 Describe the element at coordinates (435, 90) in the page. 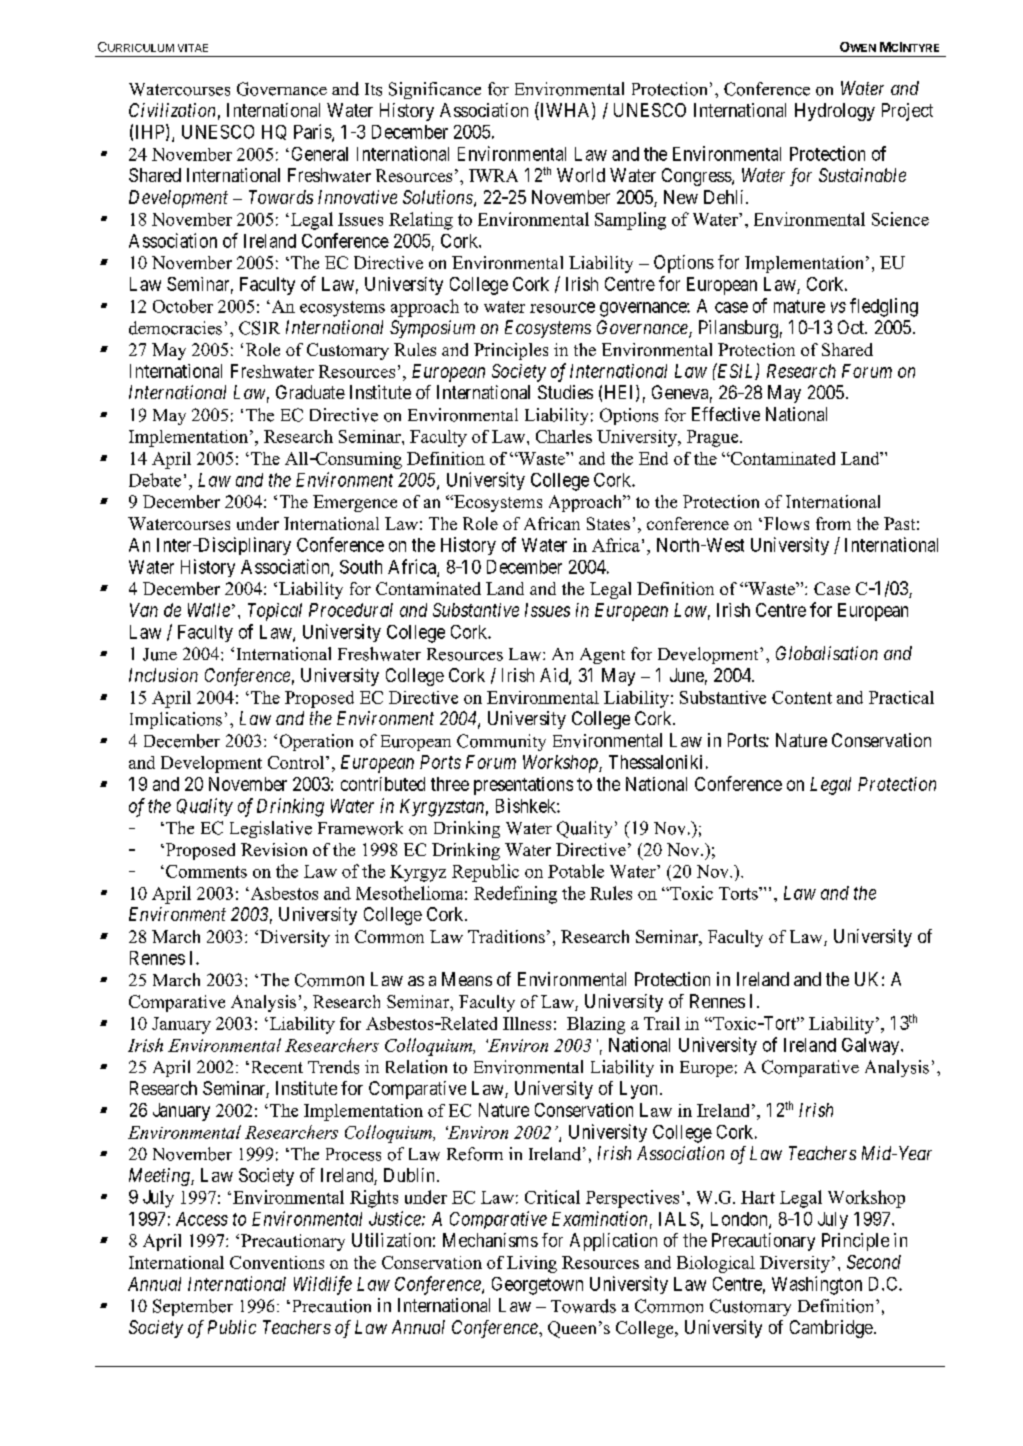

I see `Significance` at that location.
